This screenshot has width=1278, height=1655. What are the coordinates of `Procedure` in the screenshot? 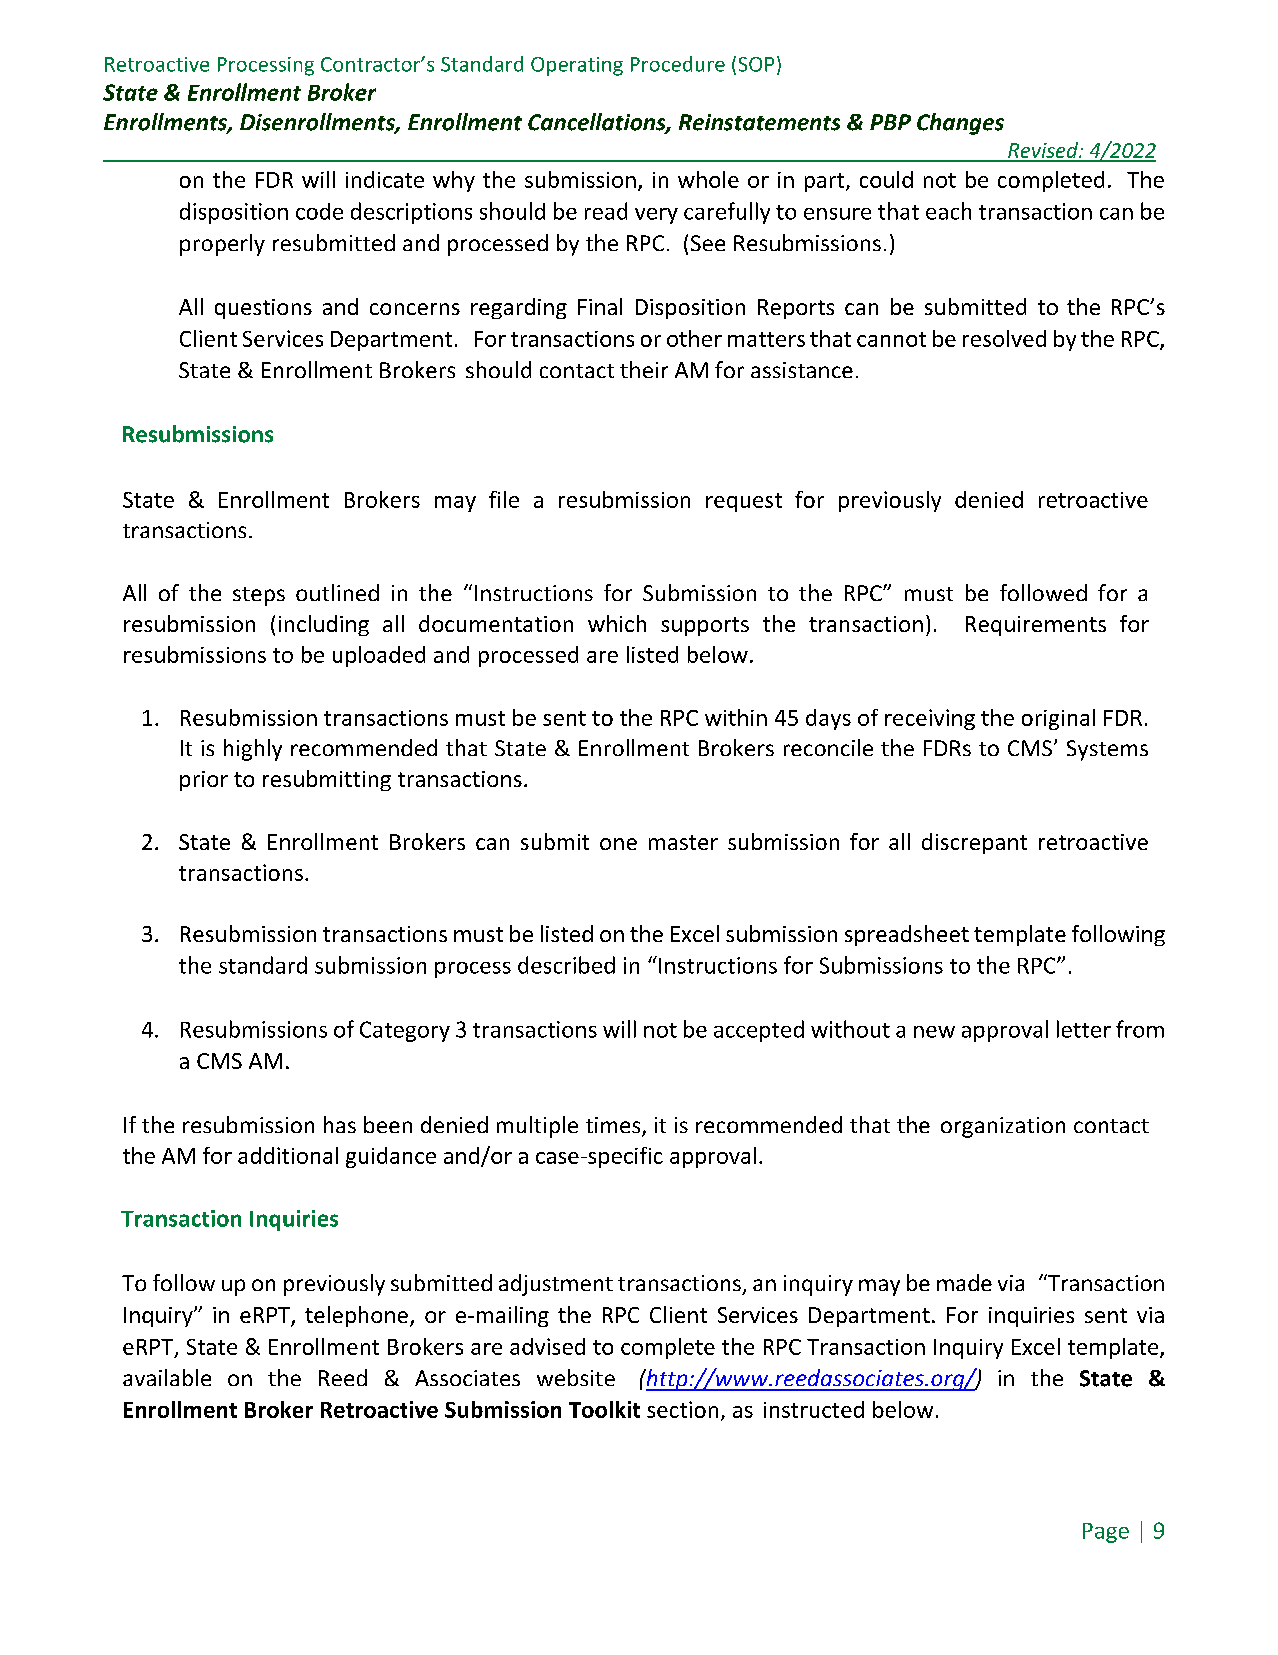 It's located at (678, 64).
